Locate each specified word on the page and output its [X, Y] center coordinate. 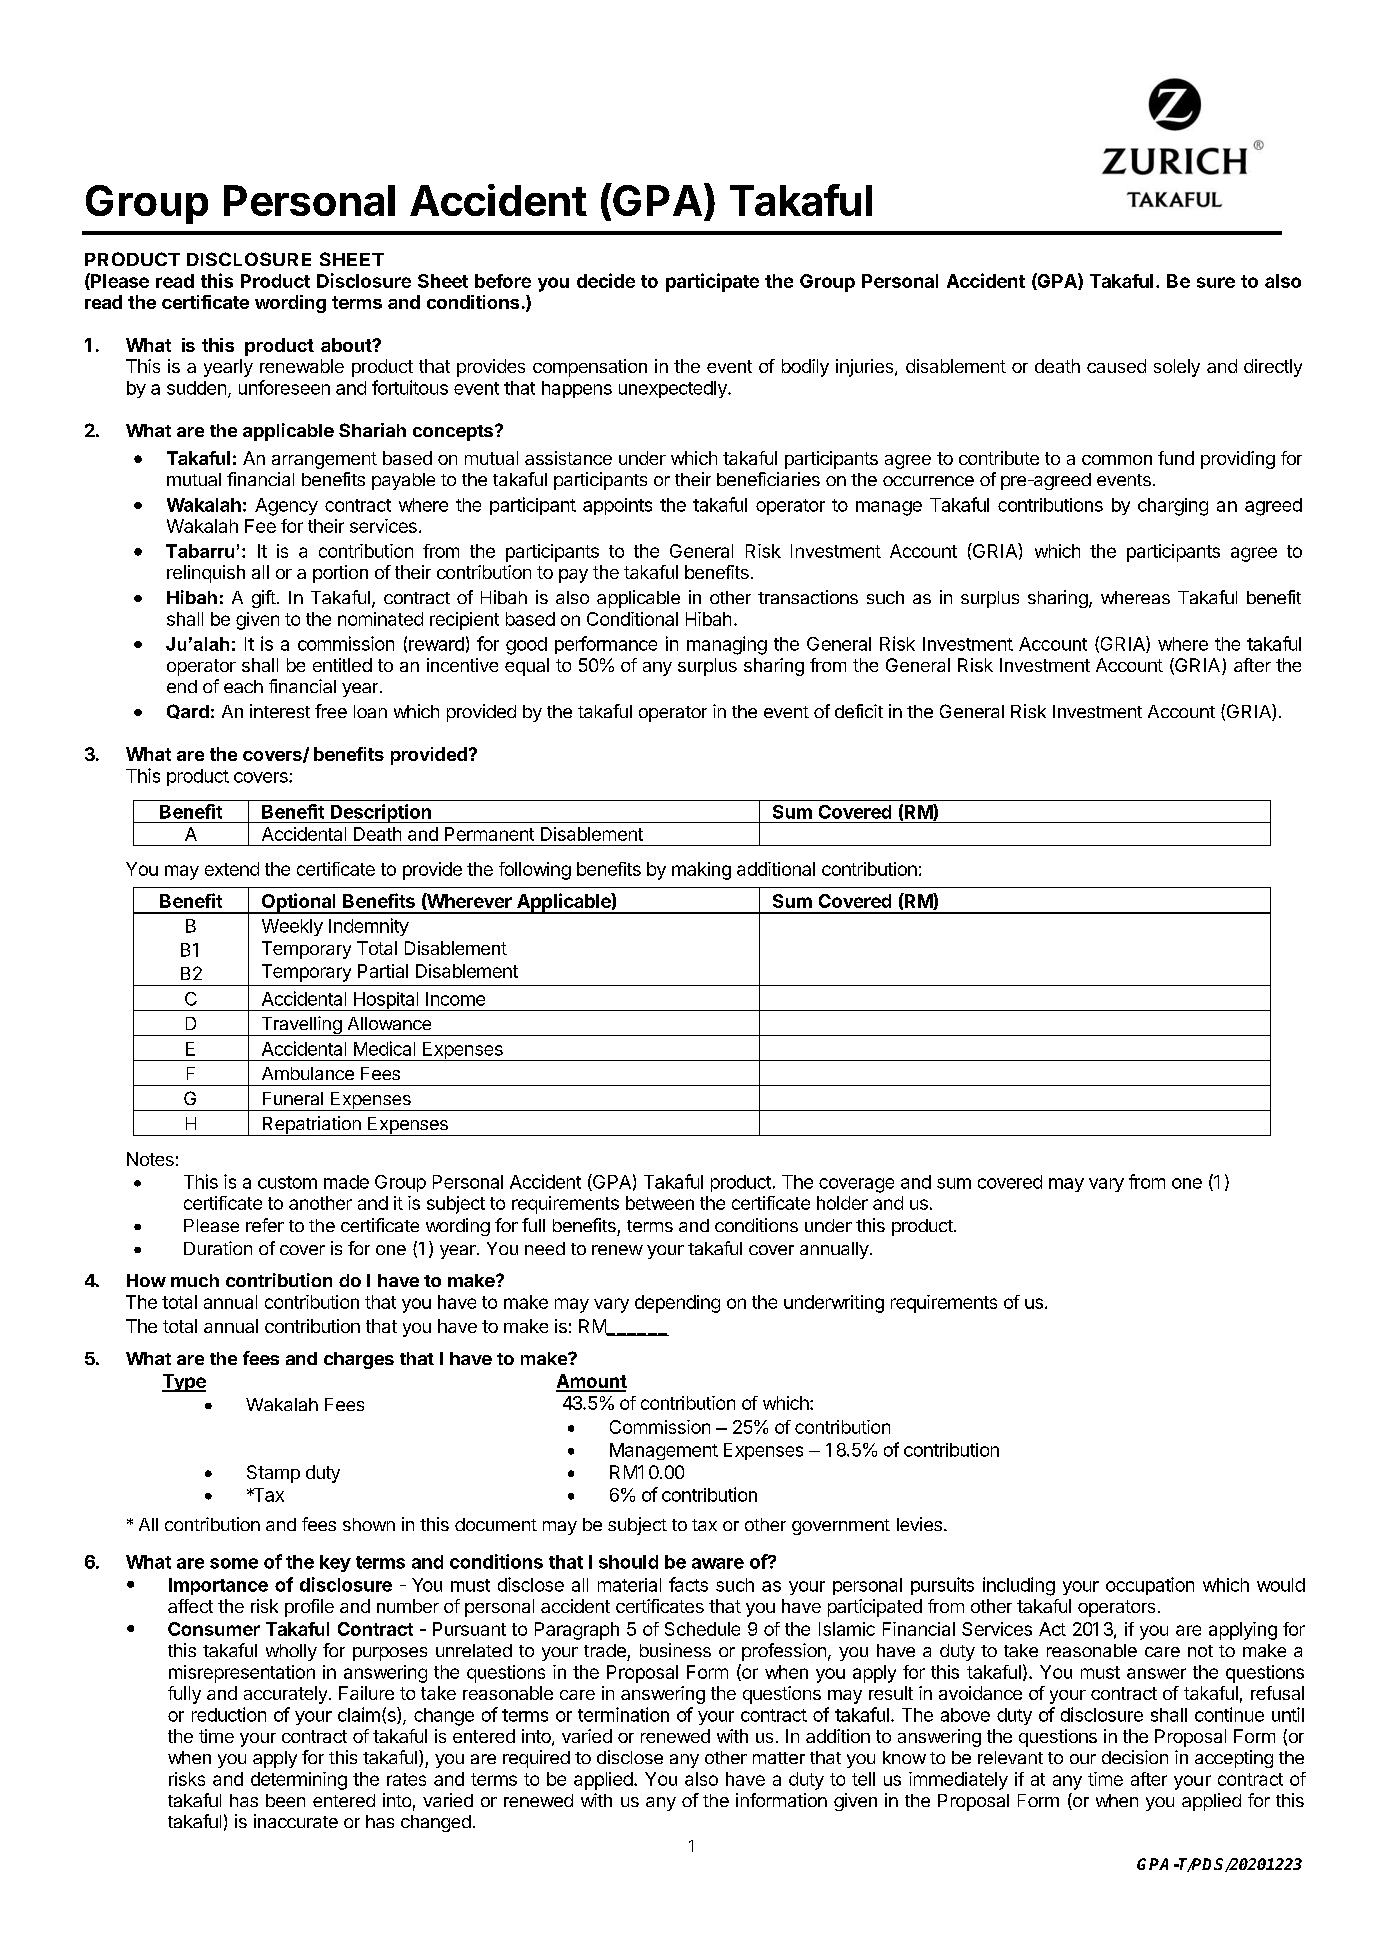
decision [1135, 1757]
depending [677, 1304]
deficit [859, 711]
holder [842, 1203]
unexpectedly [674, 389]
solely [1177, 368]
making [701, 871]
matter [779, 1758]
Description [380, 813]
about [347, 345]
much [195, 1280]
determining [299, 1781]
